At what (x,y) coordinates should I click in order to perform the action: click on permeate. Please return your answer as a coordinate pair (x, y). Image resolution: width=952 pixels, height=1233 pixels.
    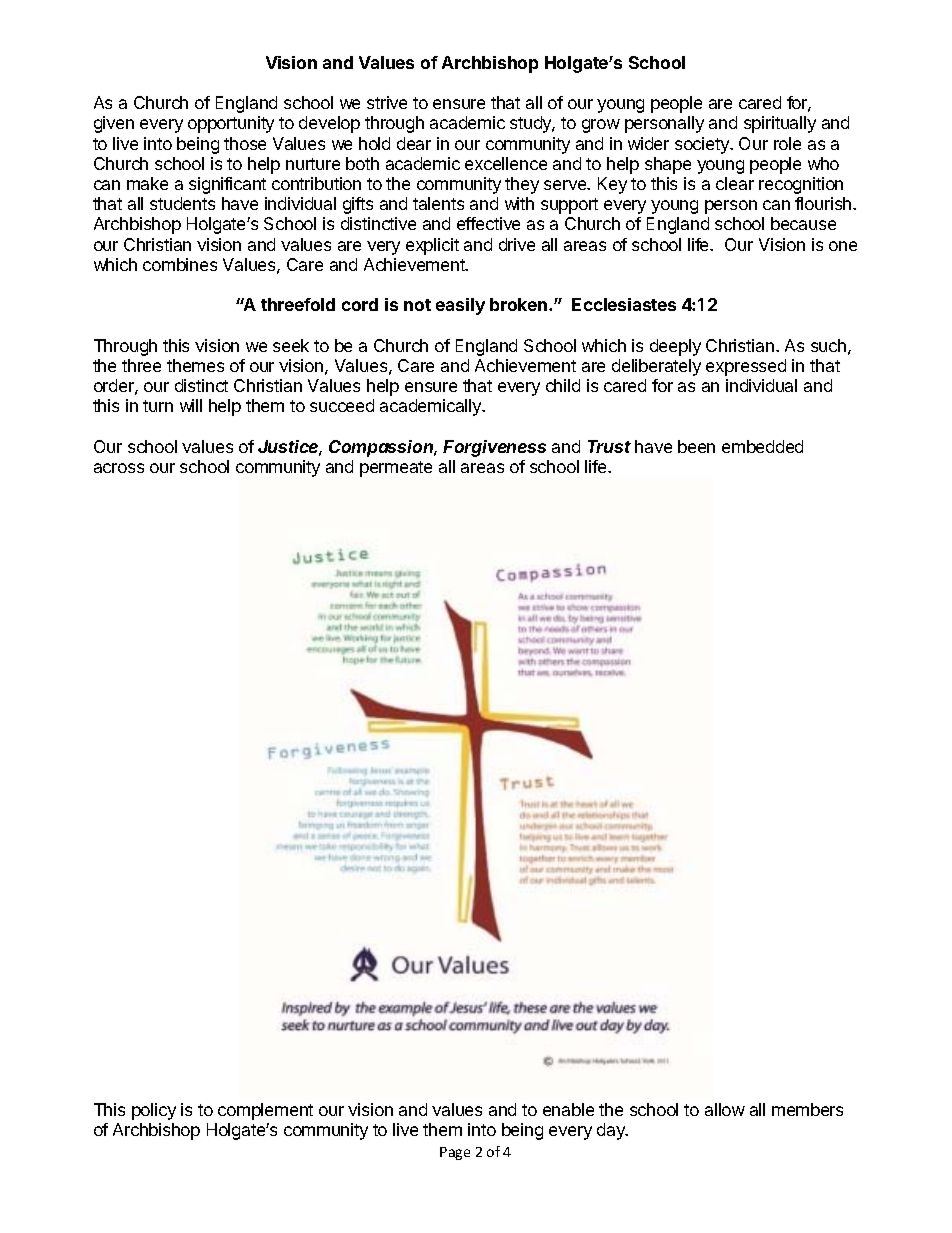
    Looking at the image, I should click on (396, 469).
